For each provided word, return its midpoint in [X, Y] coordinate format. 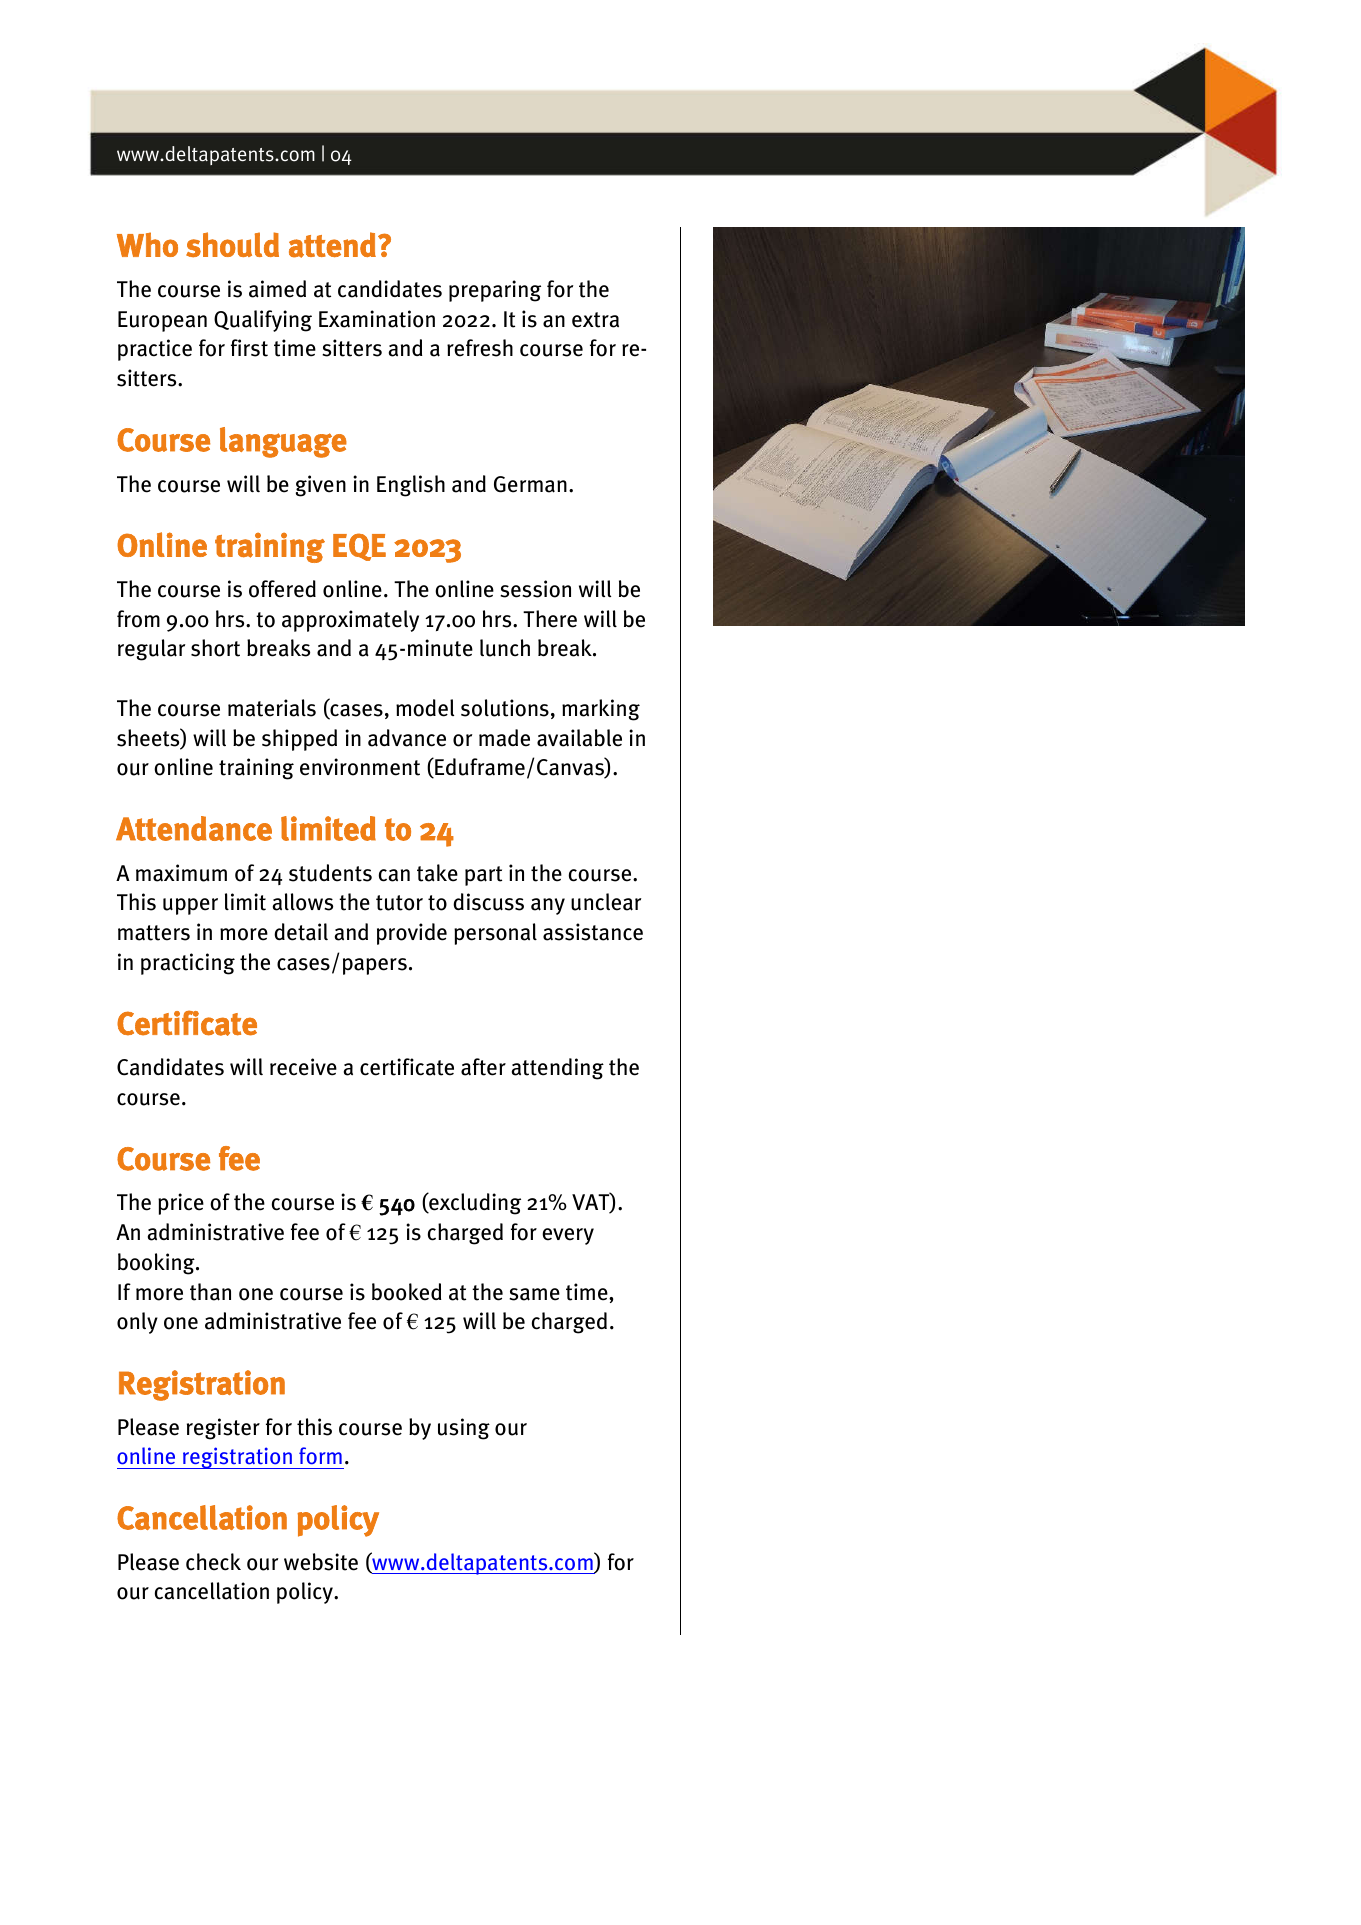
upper [190, 906]
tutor [399, 903]
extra [595, 320]
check [213, 1562]
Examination [377, 319]
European [162, 321]
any [548, 906]
